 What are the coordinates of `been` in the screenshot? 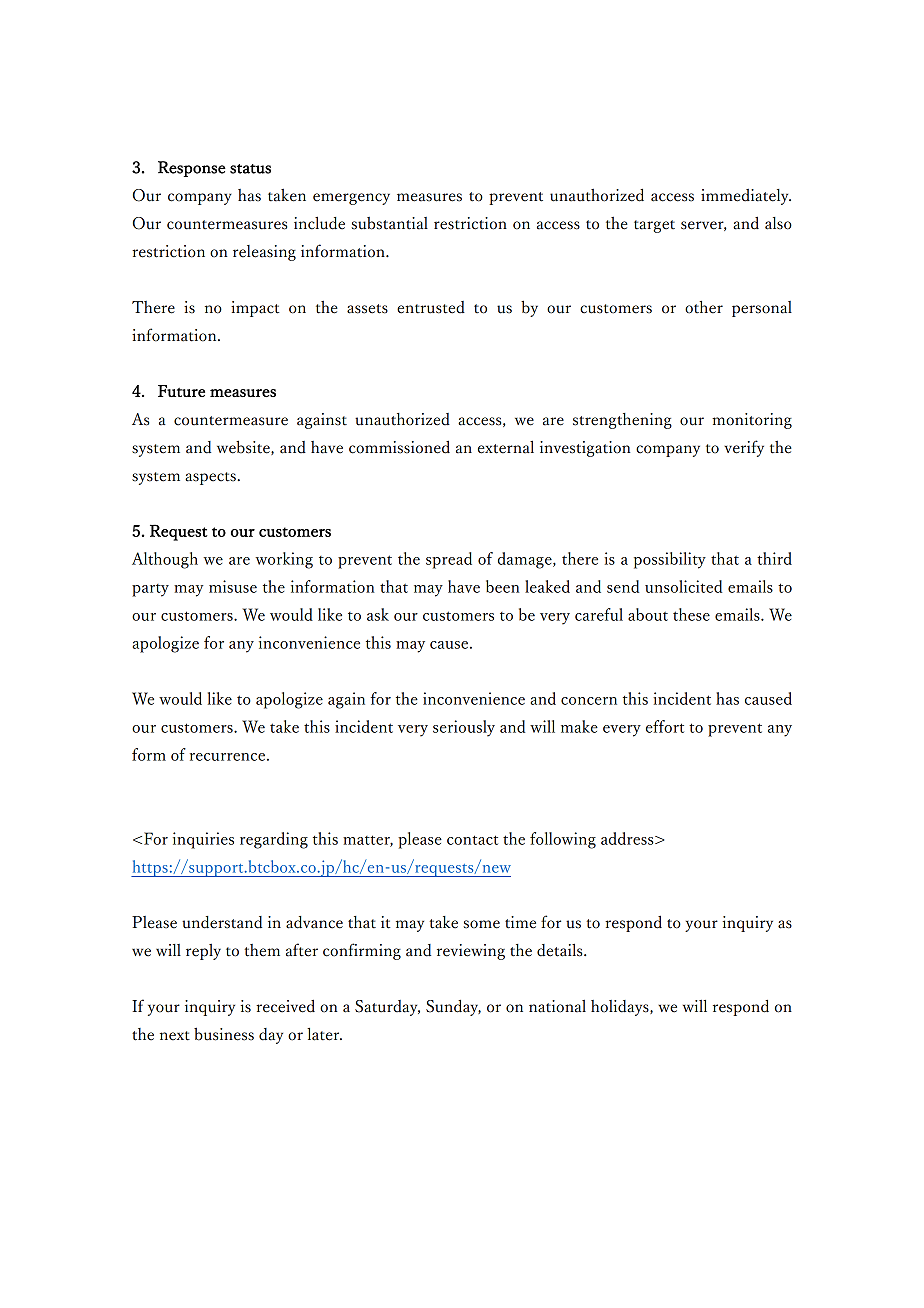 It's located at (503, 586).
